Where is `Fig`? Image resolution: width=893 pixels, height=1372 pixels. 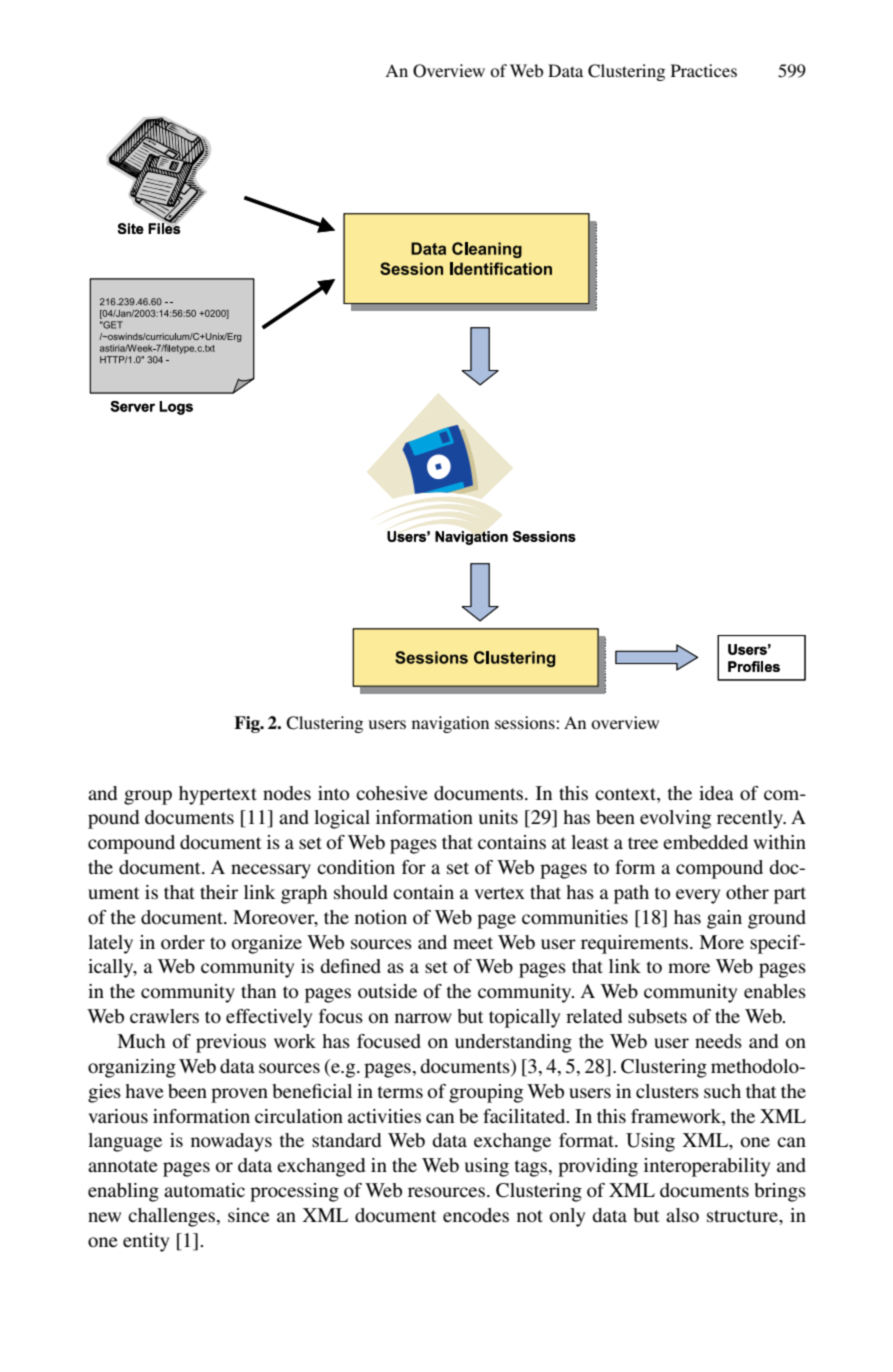
Fig is located at coordinates (248, 724).
